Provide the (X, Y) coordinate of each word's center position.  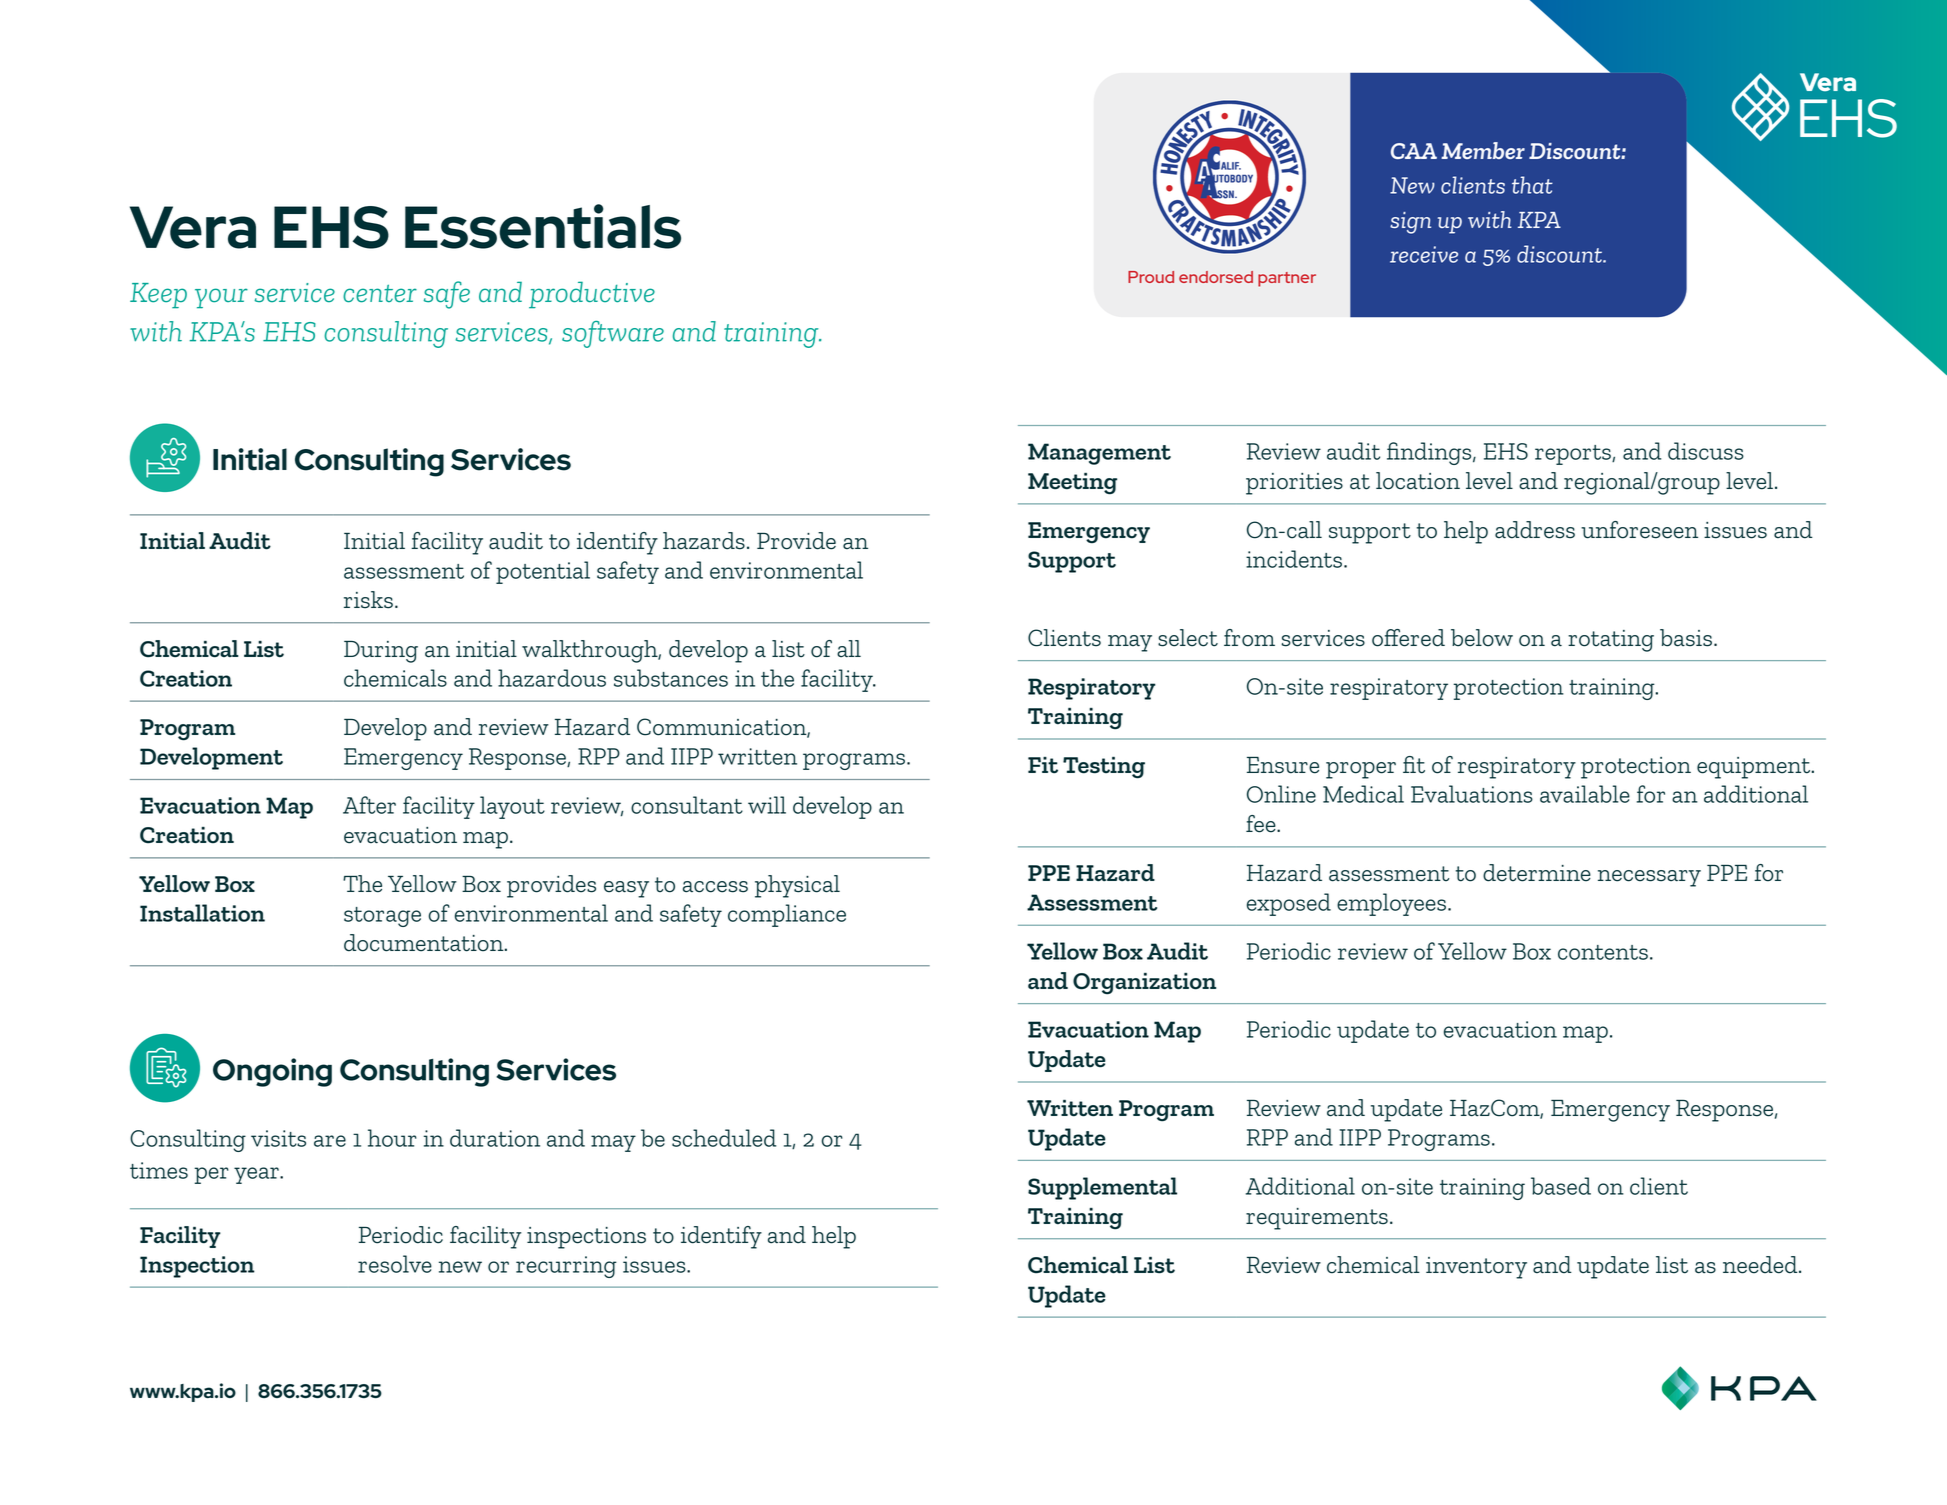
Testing (1104, 768)
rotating (1611, 641)
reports (1574, 455)
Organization (1144, 984)
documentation (425, 943)
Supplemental (1102, 1188)
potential (543, 572)
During (381, 652)
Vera (193, 227)
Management (1099, 454)
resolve (395, 1264)
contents (1603, 952)
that (1532, 185)
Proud (1151, 277)
